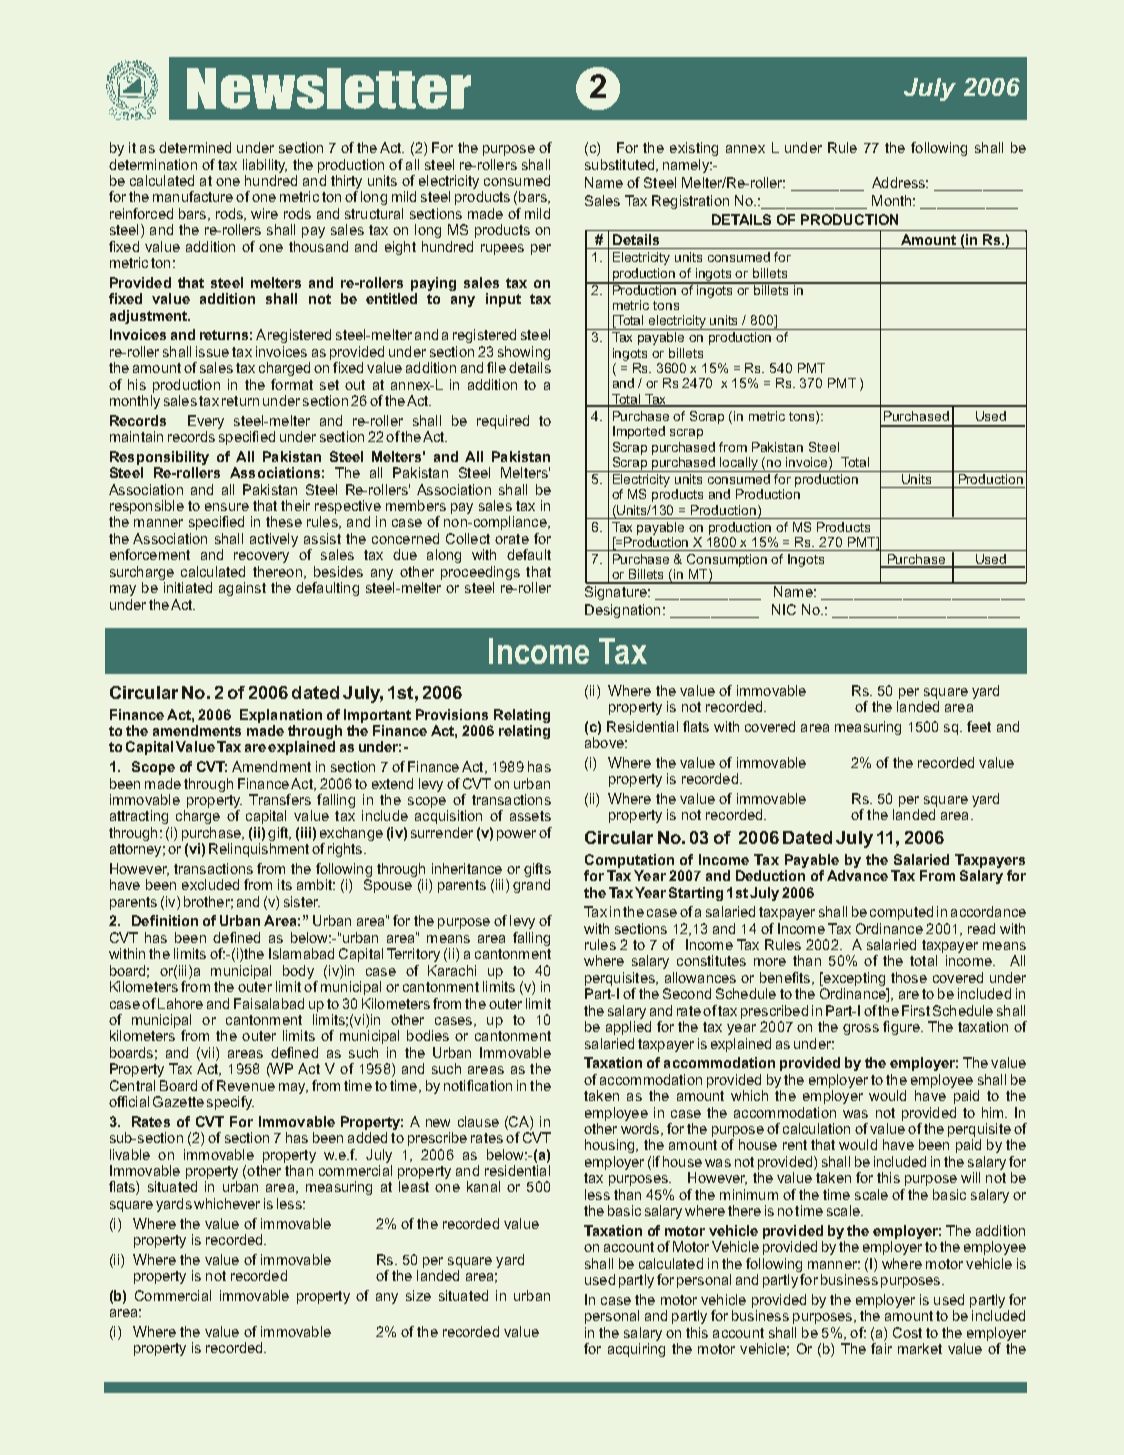 This screenshot has width=1124, height=1455. What do you see at coordinates (531, 886) in the screenshot?
I see `grand` at bounding box center [531, 886].
